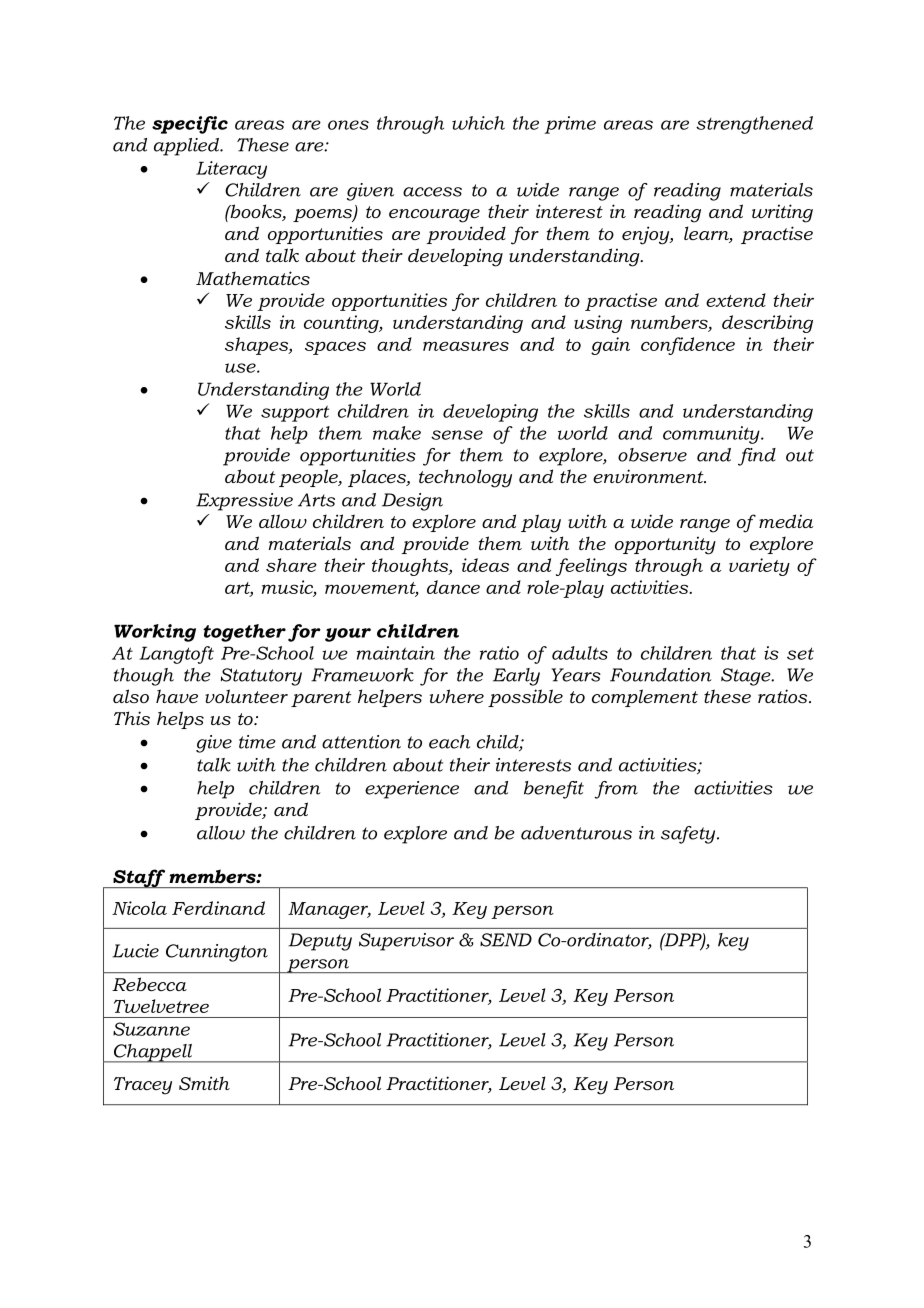  I want to click on measures, so click(466, 346).
